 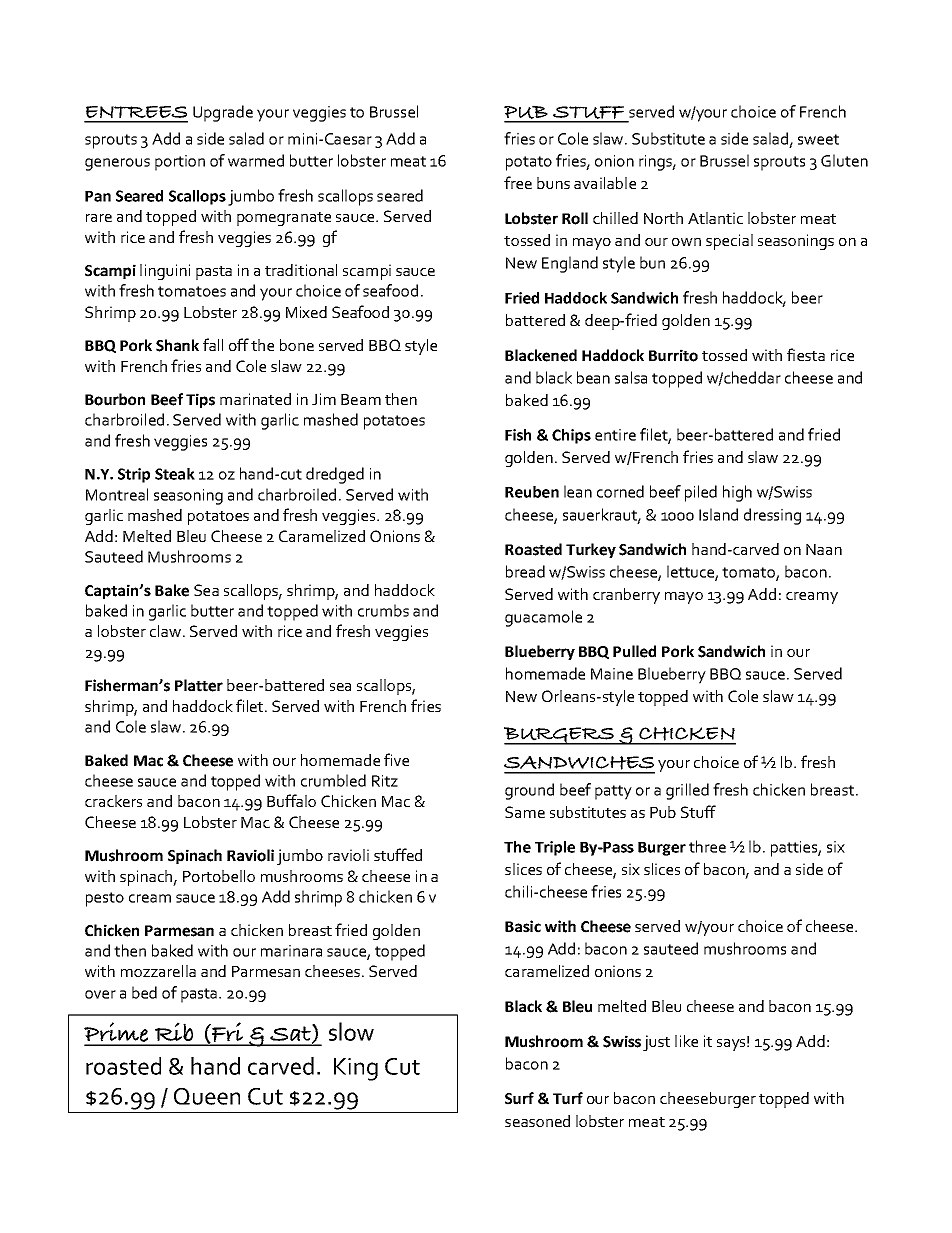 What do you see at coordinates (200, 400) in the screenshot?
I see `Tips` at bounding box center [200, 400].
